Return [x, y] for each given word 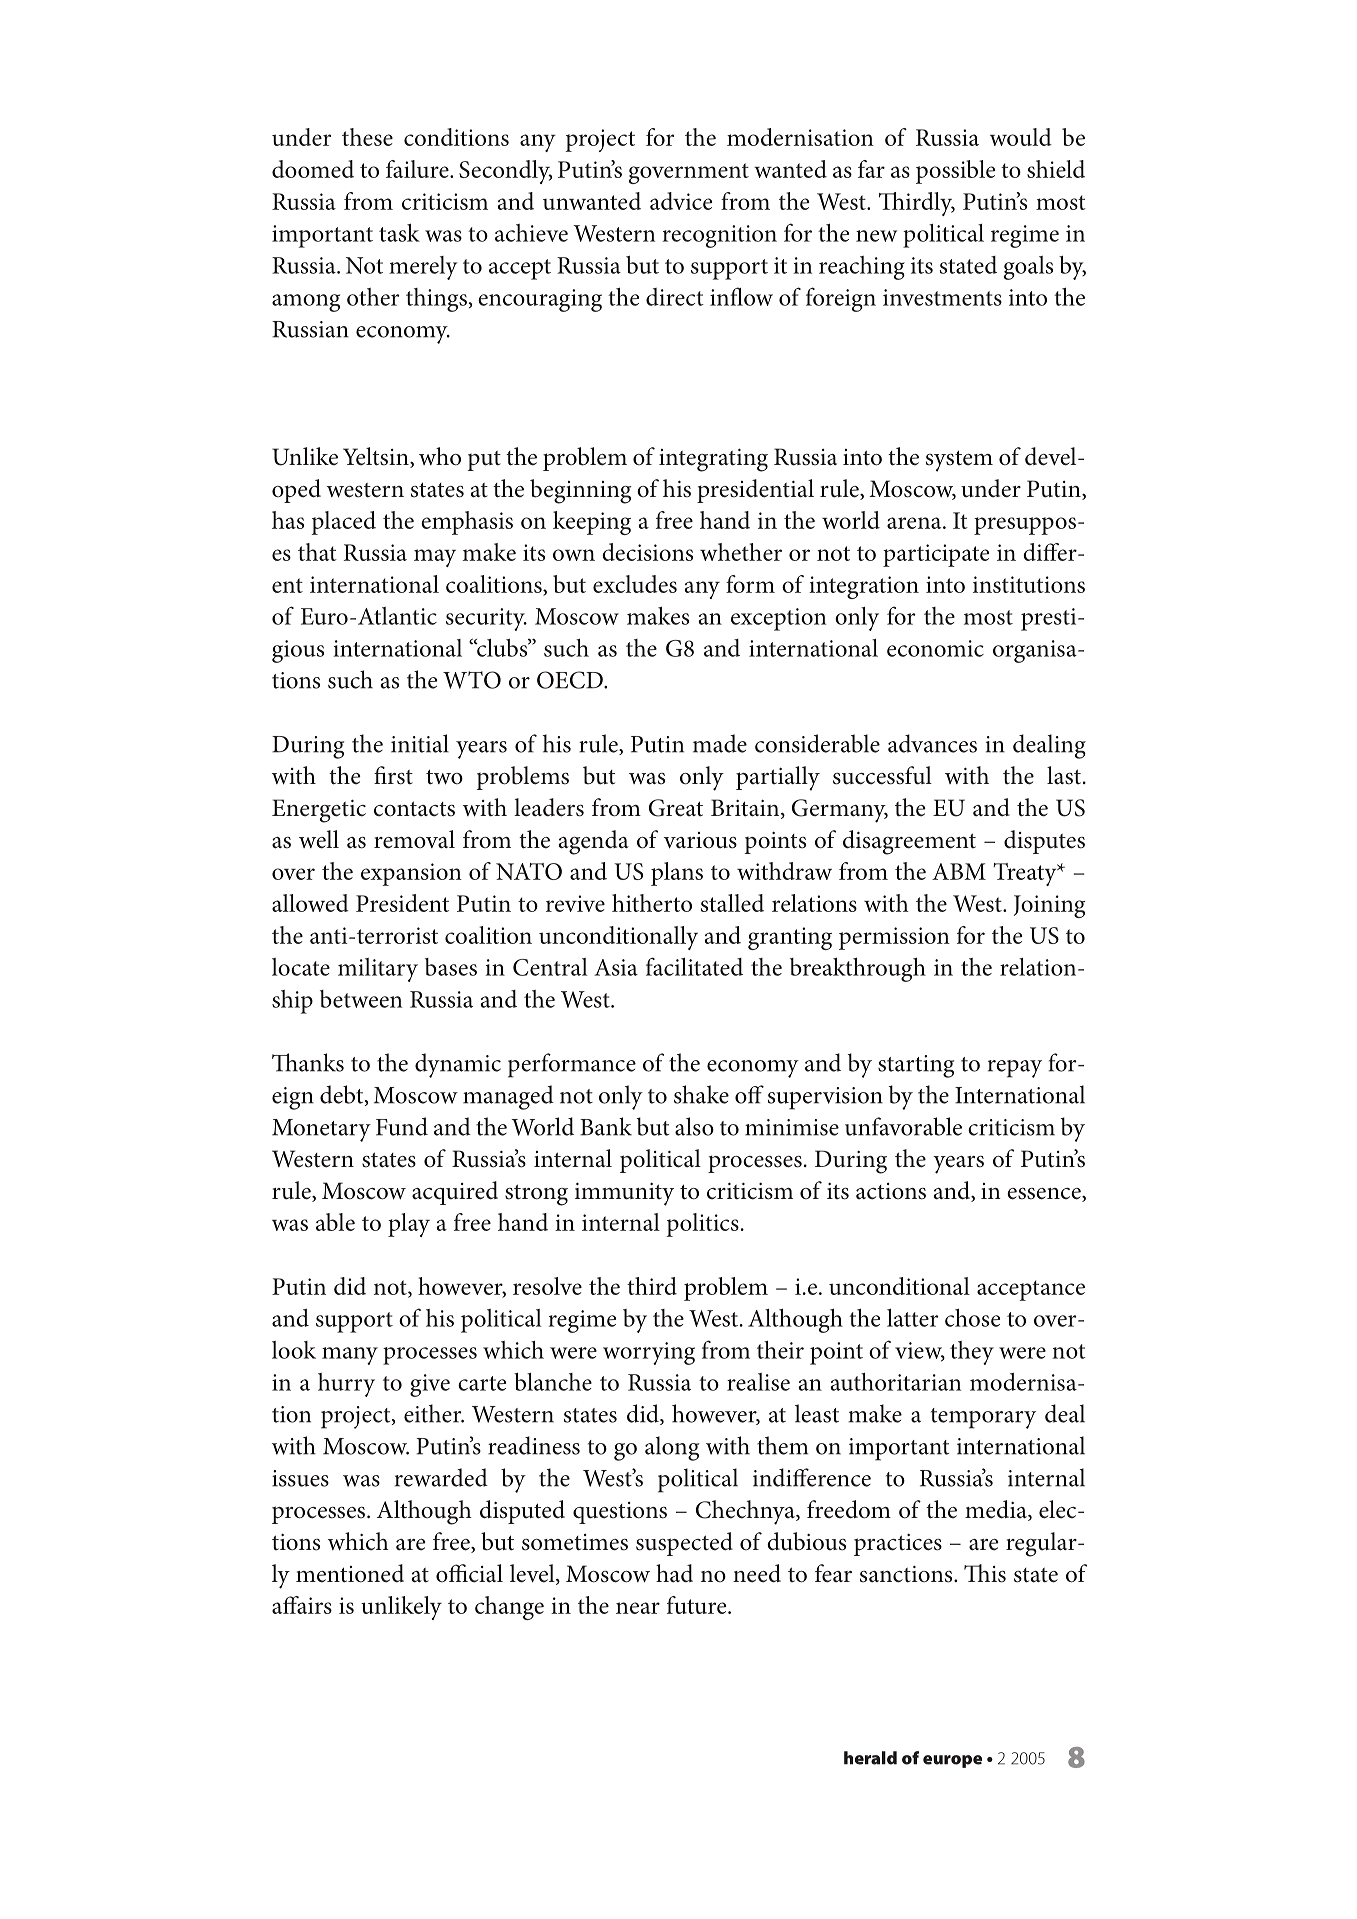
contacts [414, 809]
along [672, 1448]
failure [418, 169]
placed [343, 523]
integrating [713, 460]
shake [701, 1094]
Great [676, 808]
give [430, 1385]
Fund [402, 1126]
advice [681, 201]
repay [1015, 1069]
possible [955, 172]
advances [932, 743]
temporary [983, 1418]
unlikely [401, 1608]
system [959, 461]
